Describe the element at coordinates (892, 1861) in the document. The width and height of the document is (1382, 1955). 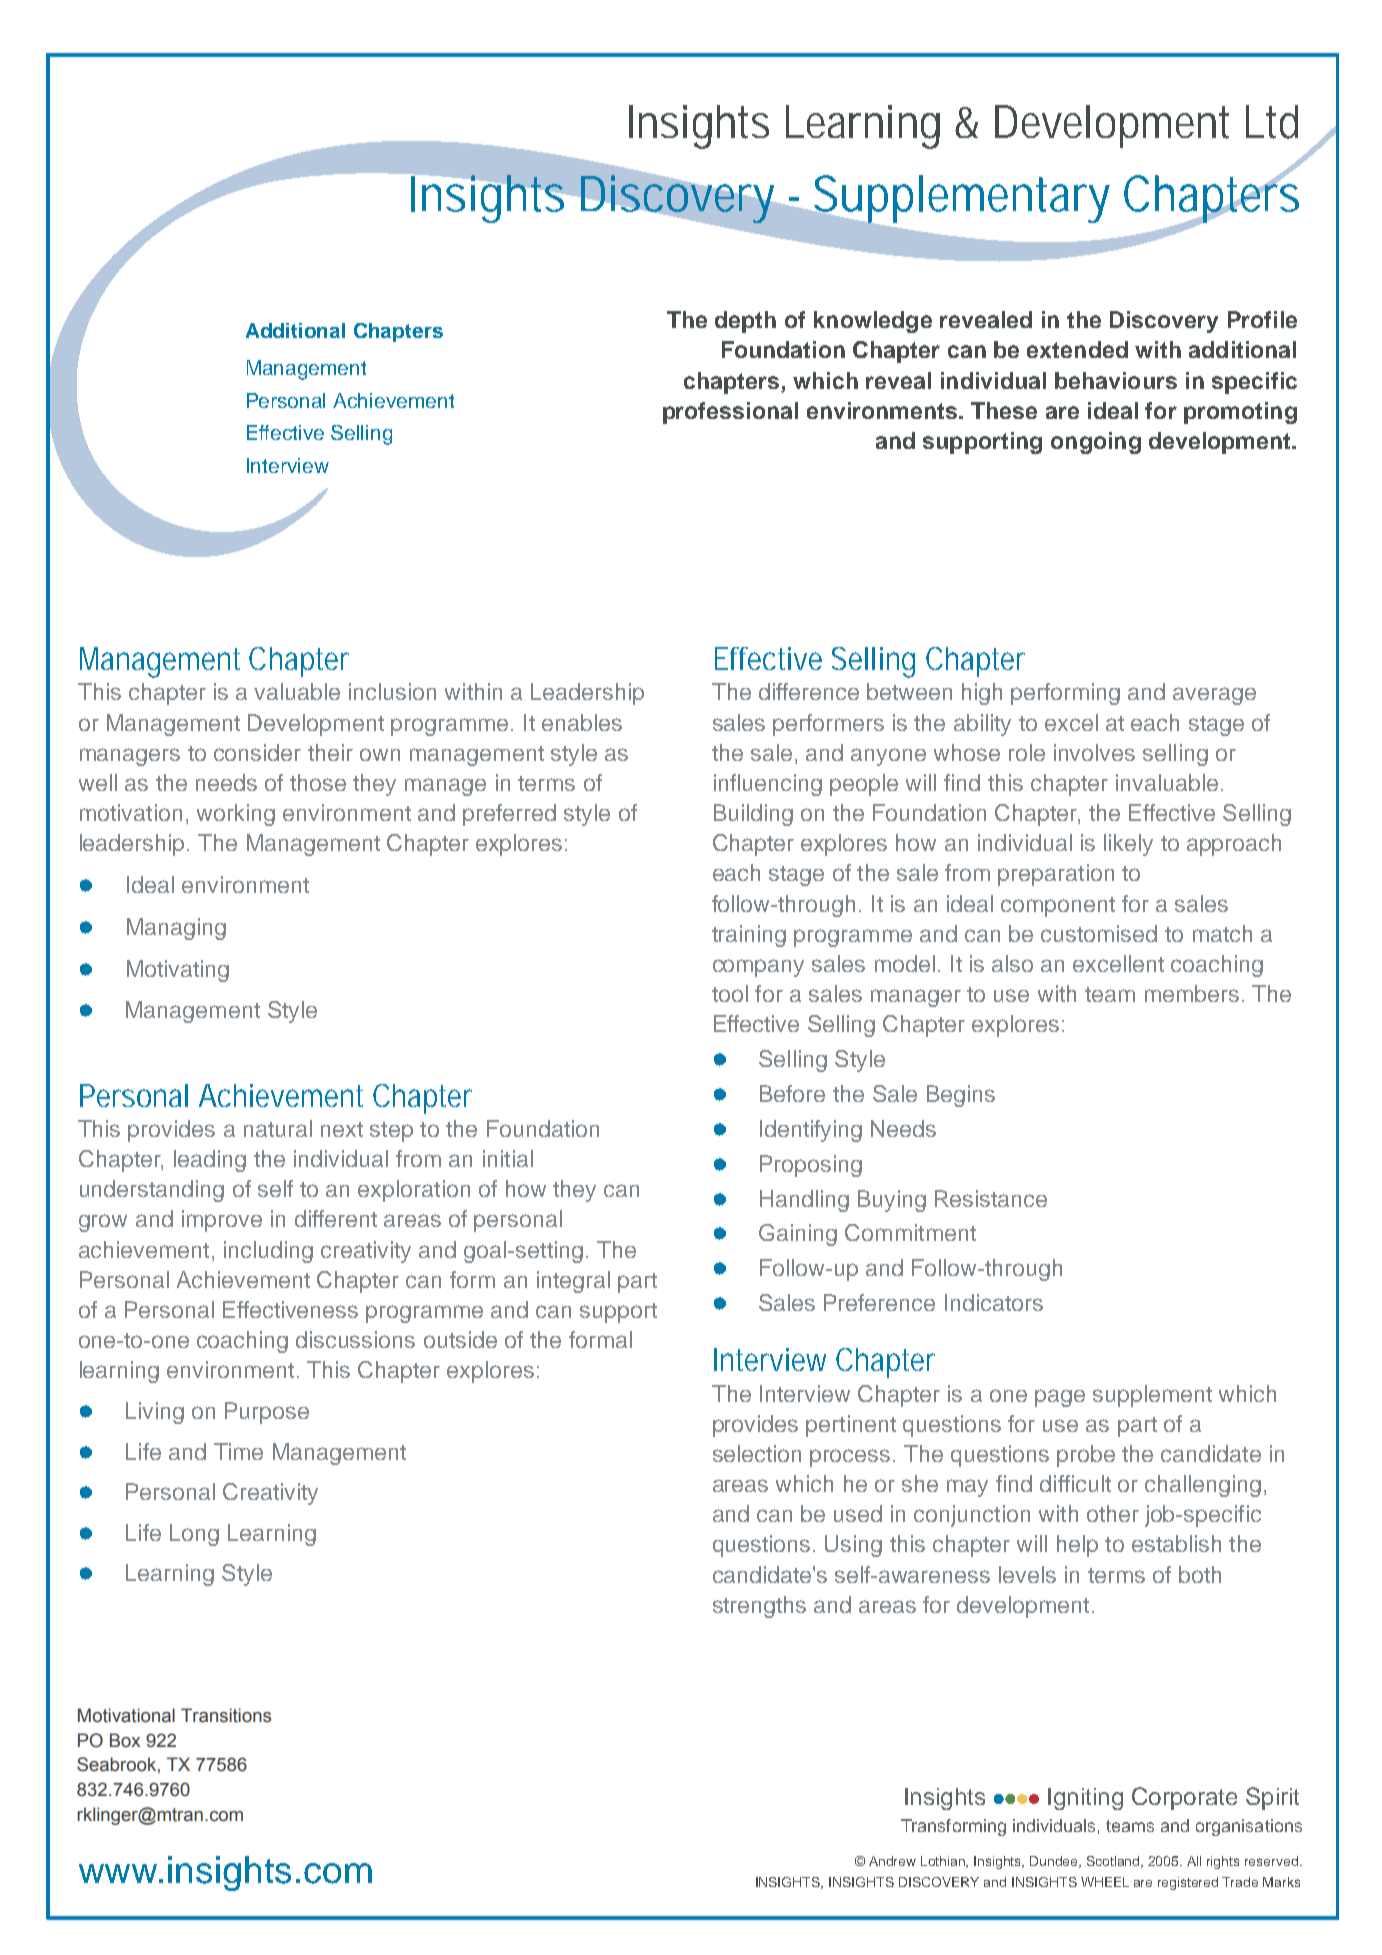
I see `Andrew` at that location.
